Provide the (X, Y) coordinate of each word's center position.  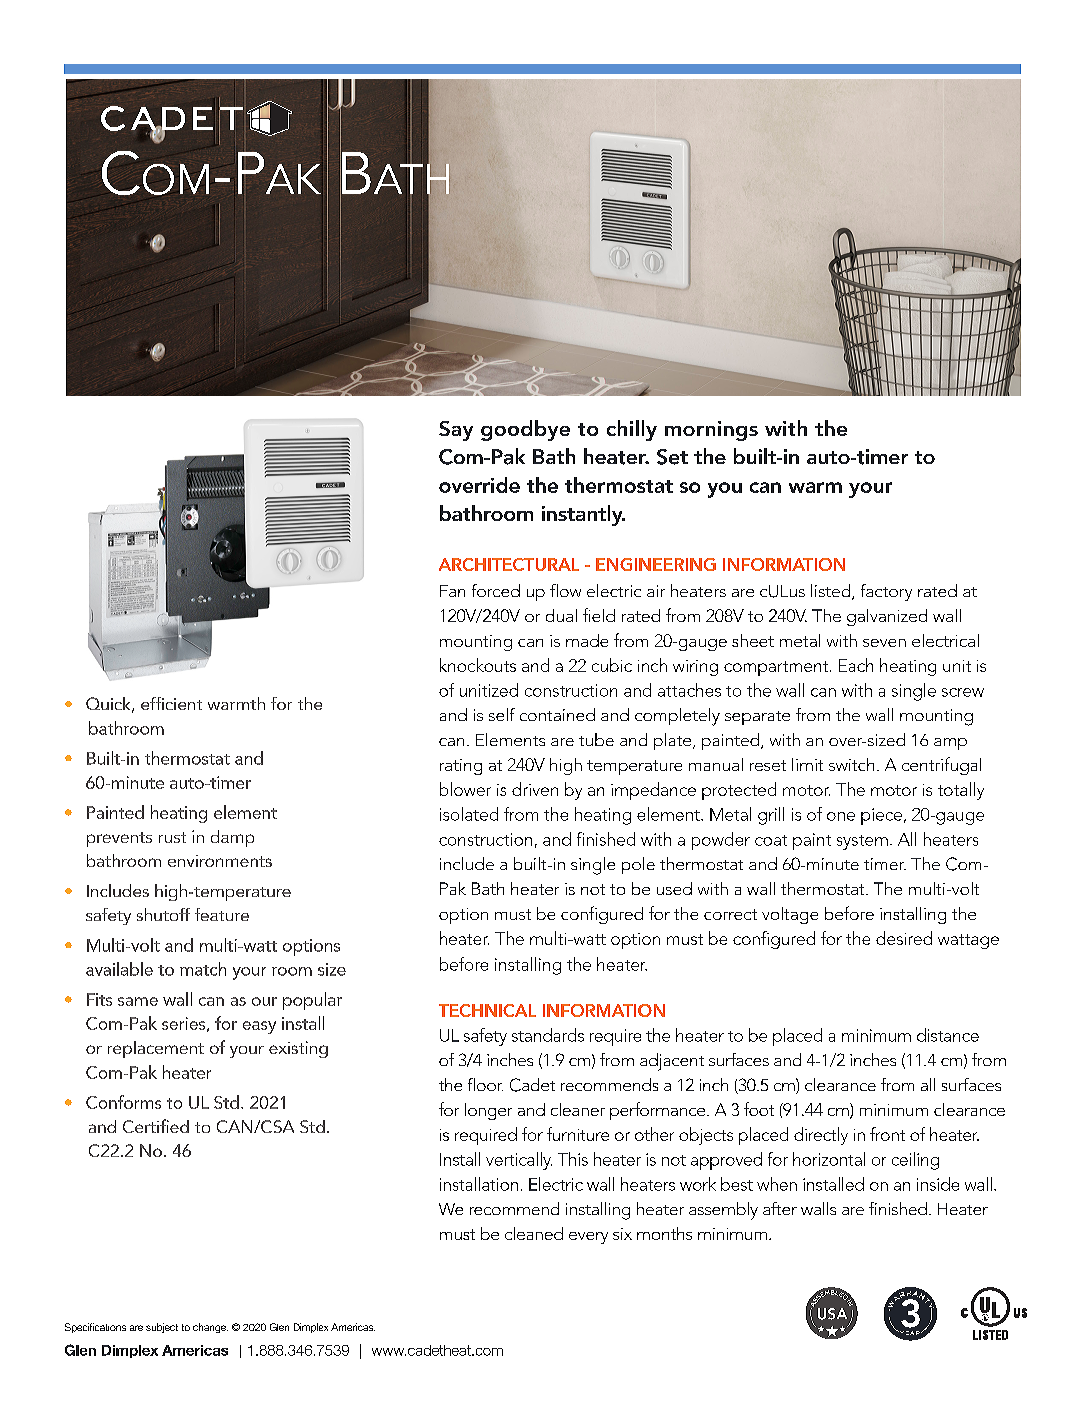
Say (456, 431)
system (862, 842)
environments (220, 861)
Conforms (123, 1102)
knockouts (478, 665)
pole (638, 865)
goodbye (525, 430)
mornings (711, 431)
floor (485, 1084)
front (887, 1134)
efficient (171, 703)
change (210, 1328)
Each (856, 665)
